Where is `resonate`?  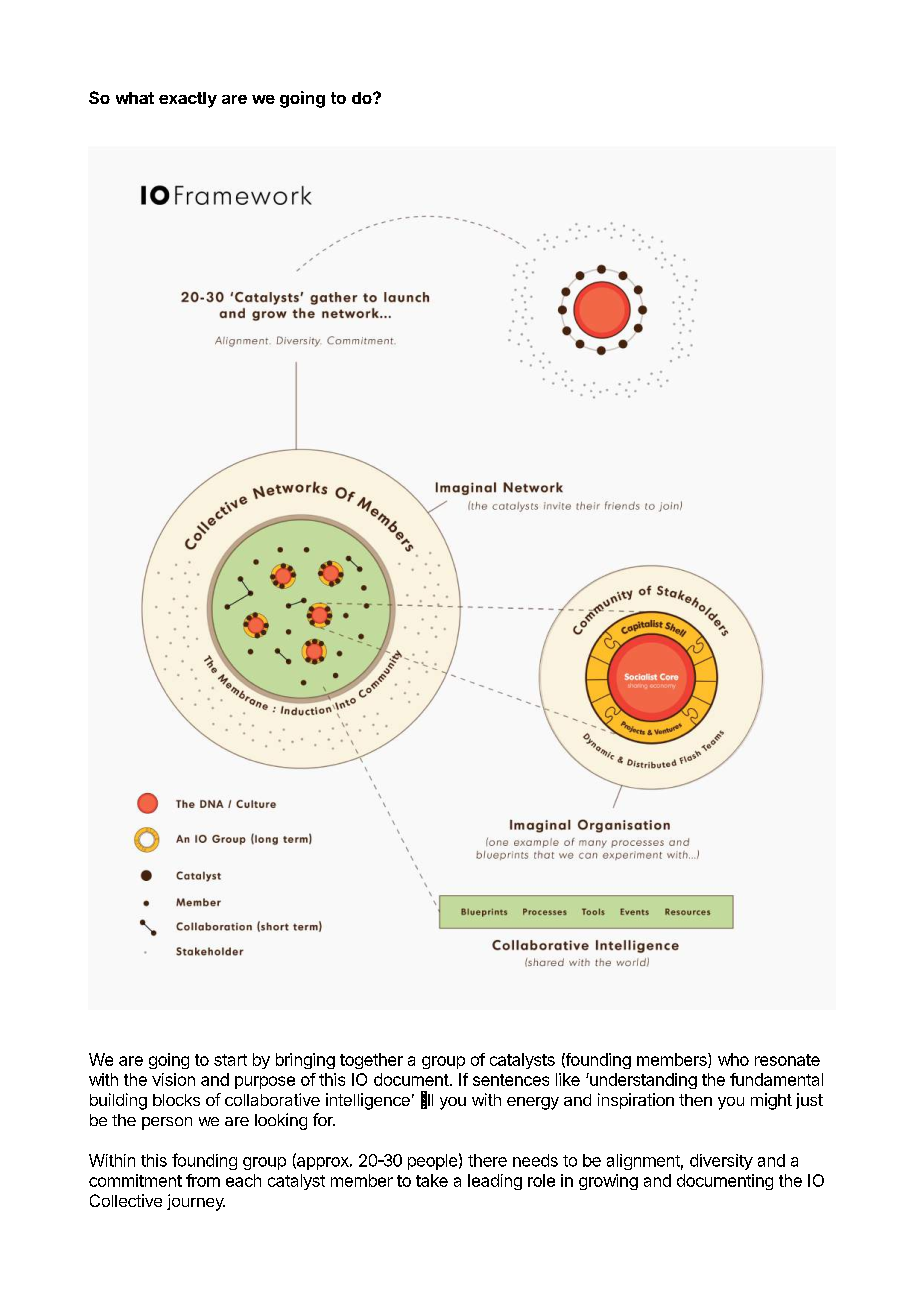
resonate is located at coordinates (787, 1060).
